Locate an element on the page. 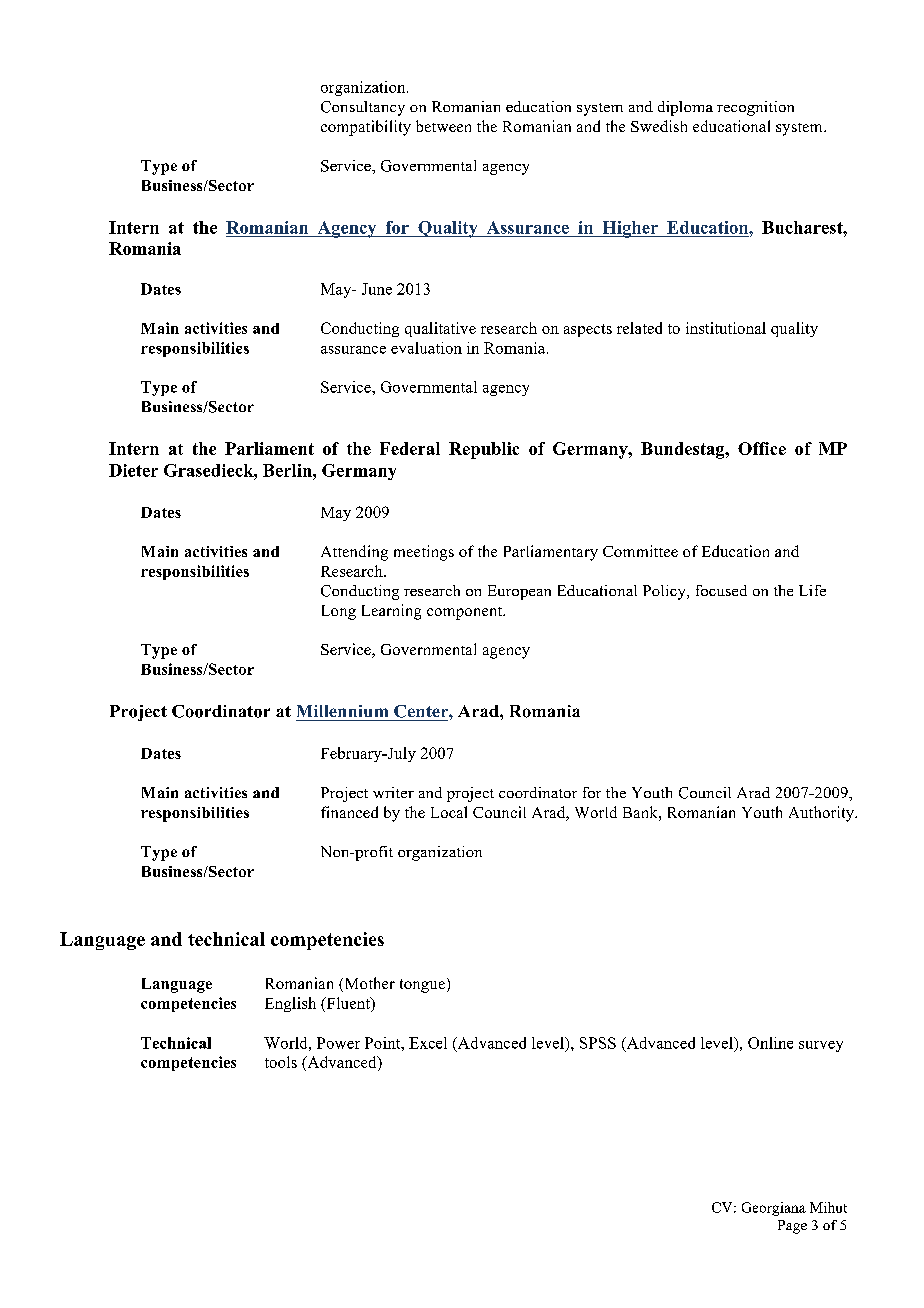 The width and height of the page is (924, 1308). tools is located at coordinates (281, 1062).
